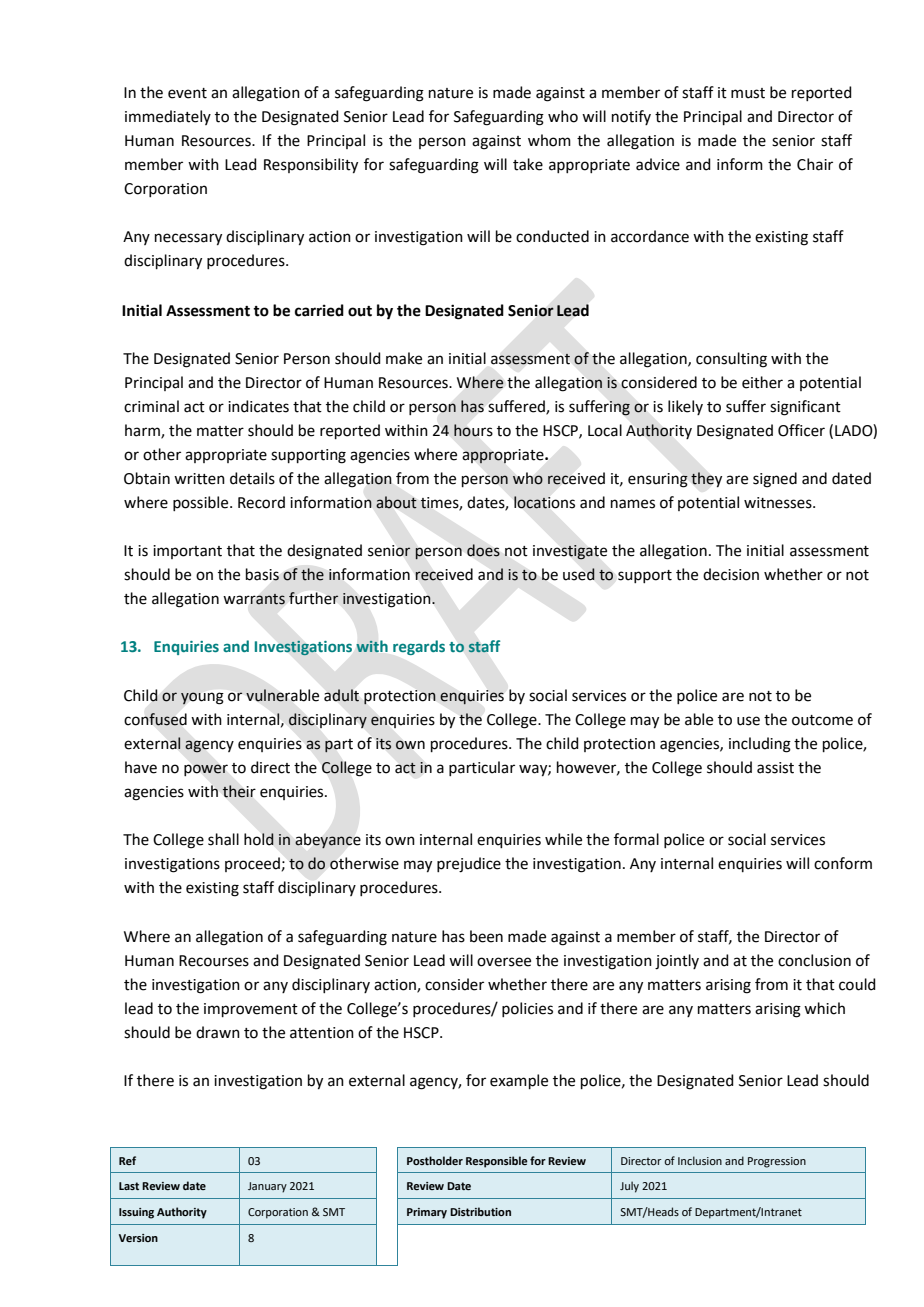 The image size is (924, 1307). Describe the element at coordinates (267, 1187) in the document. I see `January` at that location.
